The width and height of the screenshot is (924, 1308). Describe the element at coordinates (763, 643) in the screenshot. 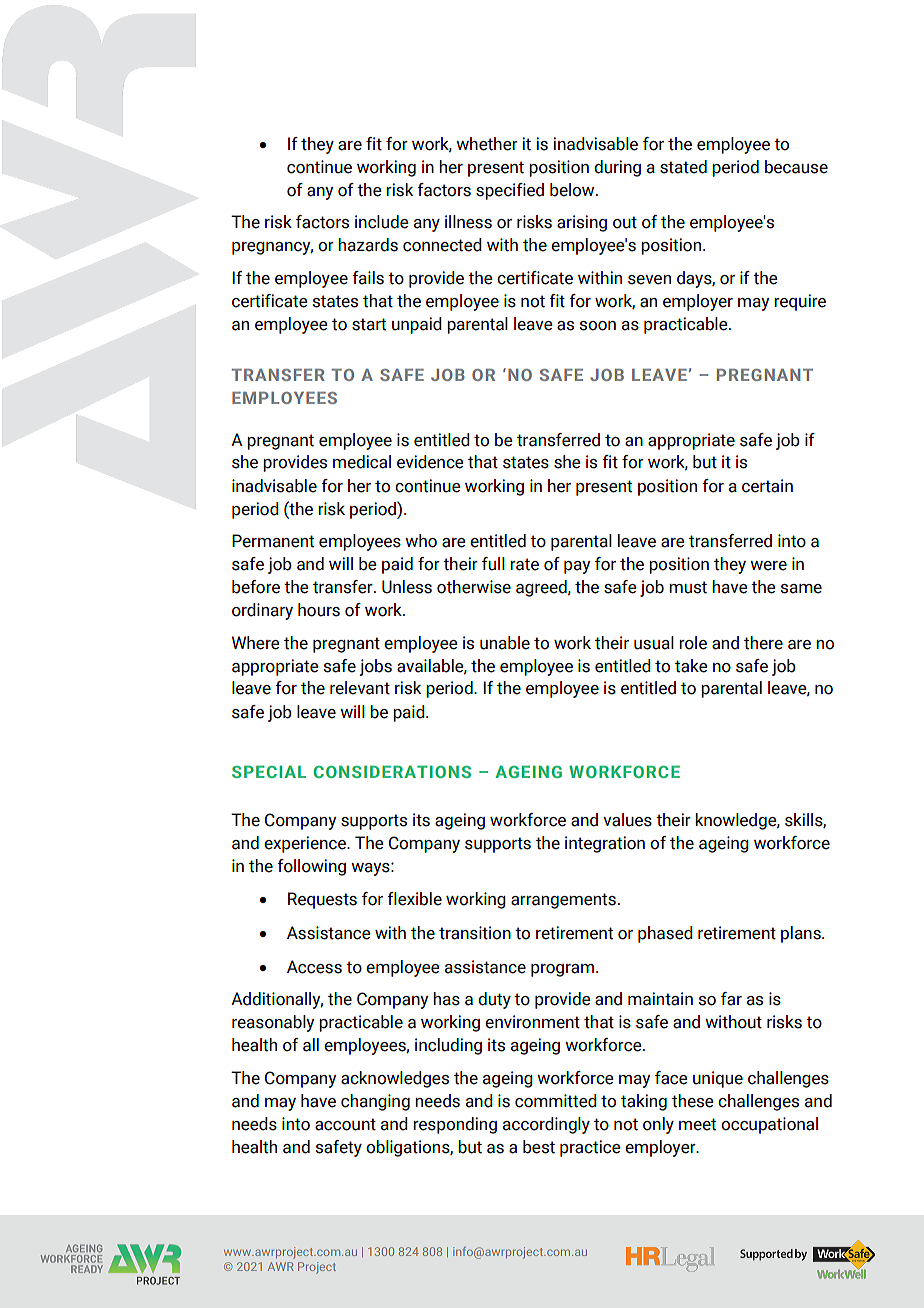

I see `there` at that location.
